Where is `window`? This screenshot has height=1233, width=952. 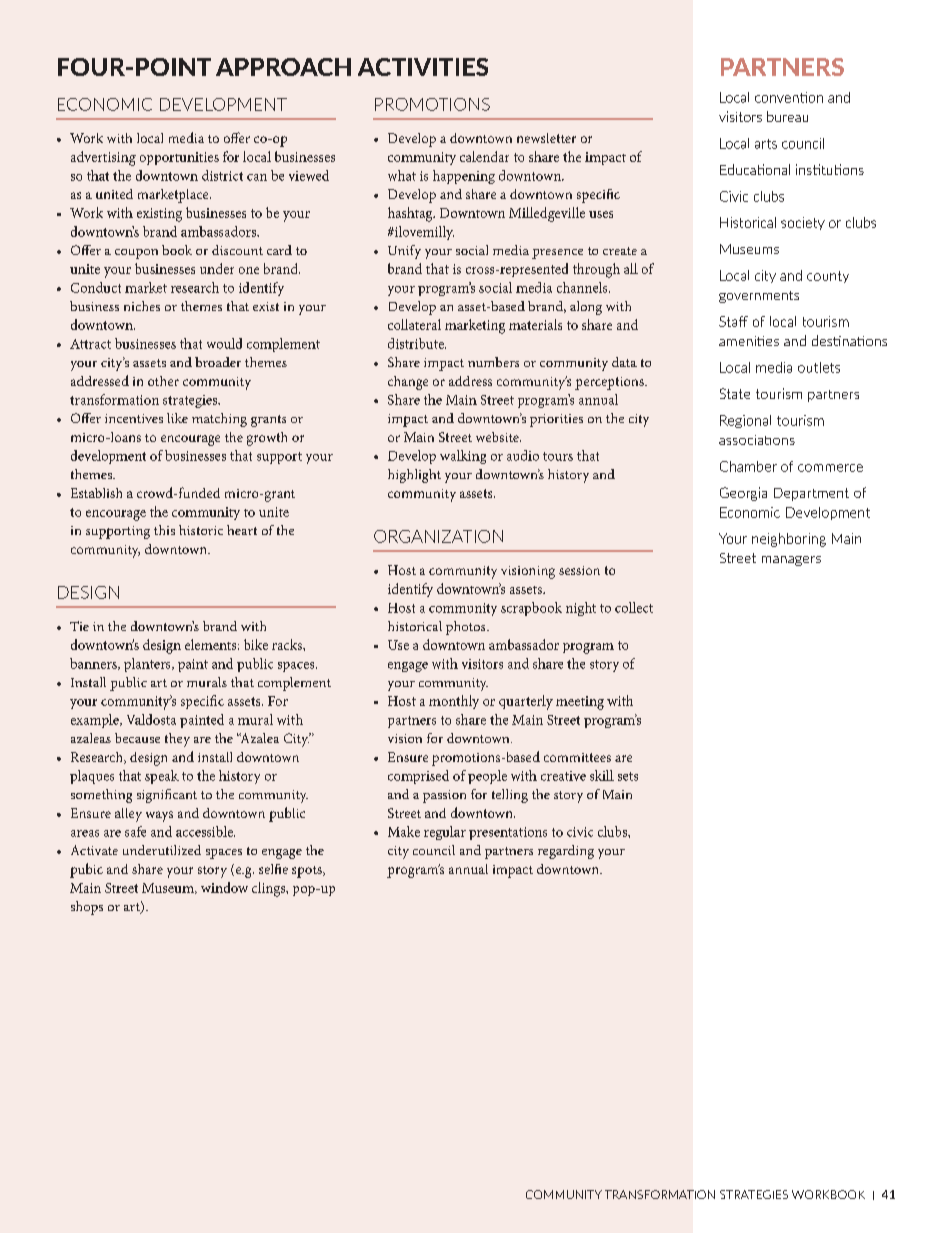
window is located at coordinates (224, 887).
